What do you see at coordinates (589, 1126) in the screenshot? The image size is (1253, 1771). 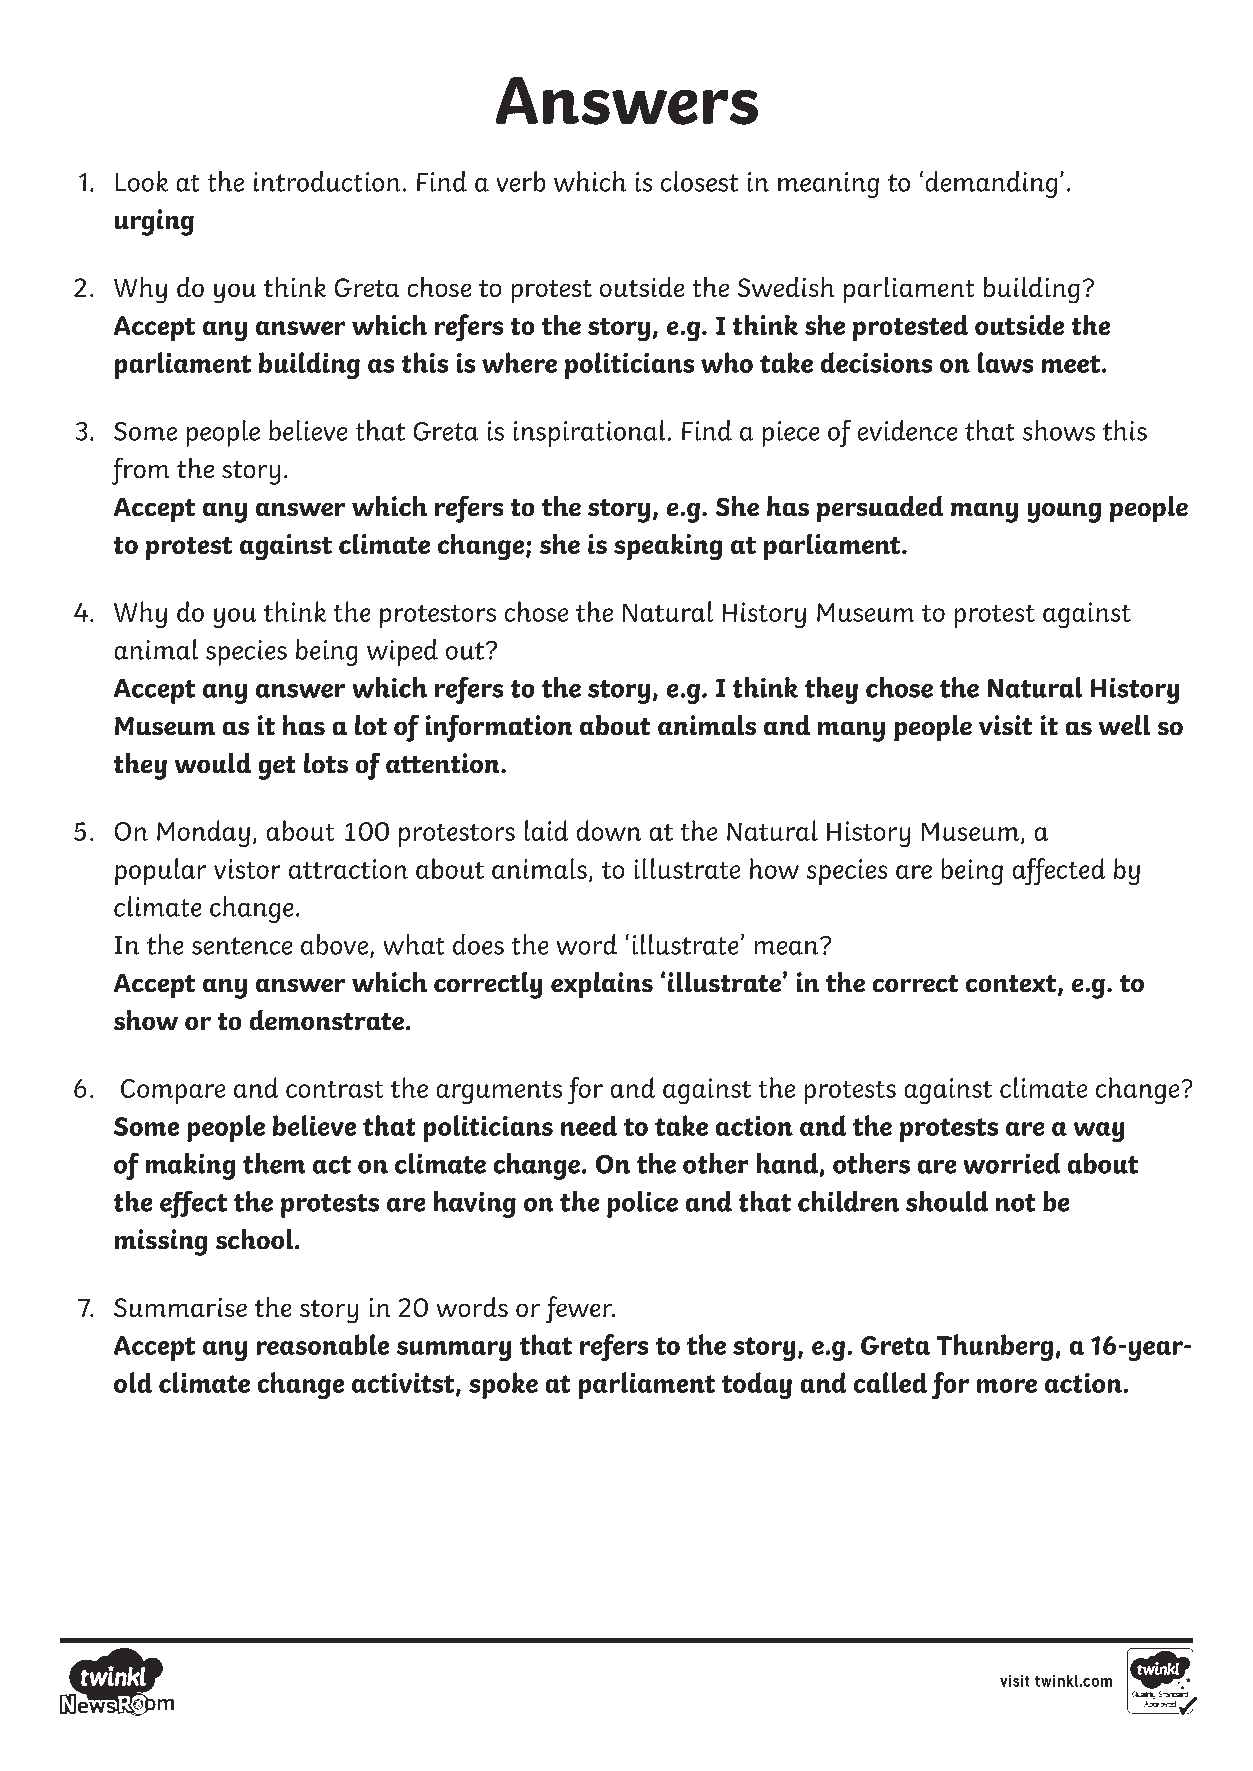 I see `need` at bounding box center [589, 1126].
